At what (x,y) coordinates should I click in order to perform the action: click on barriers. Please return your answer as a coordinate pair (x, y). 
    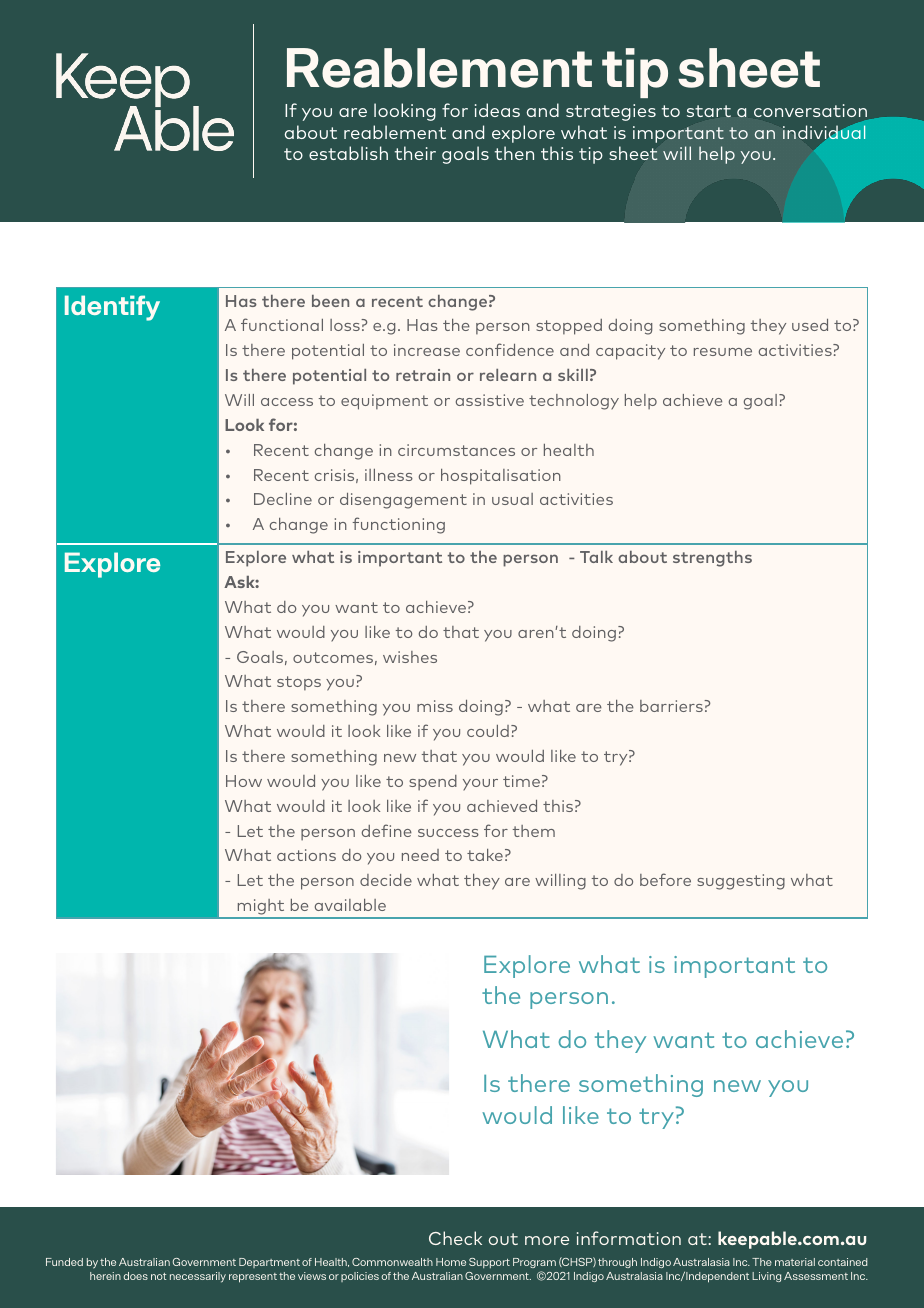
    Looking at the image, I should click on (672, 706).
